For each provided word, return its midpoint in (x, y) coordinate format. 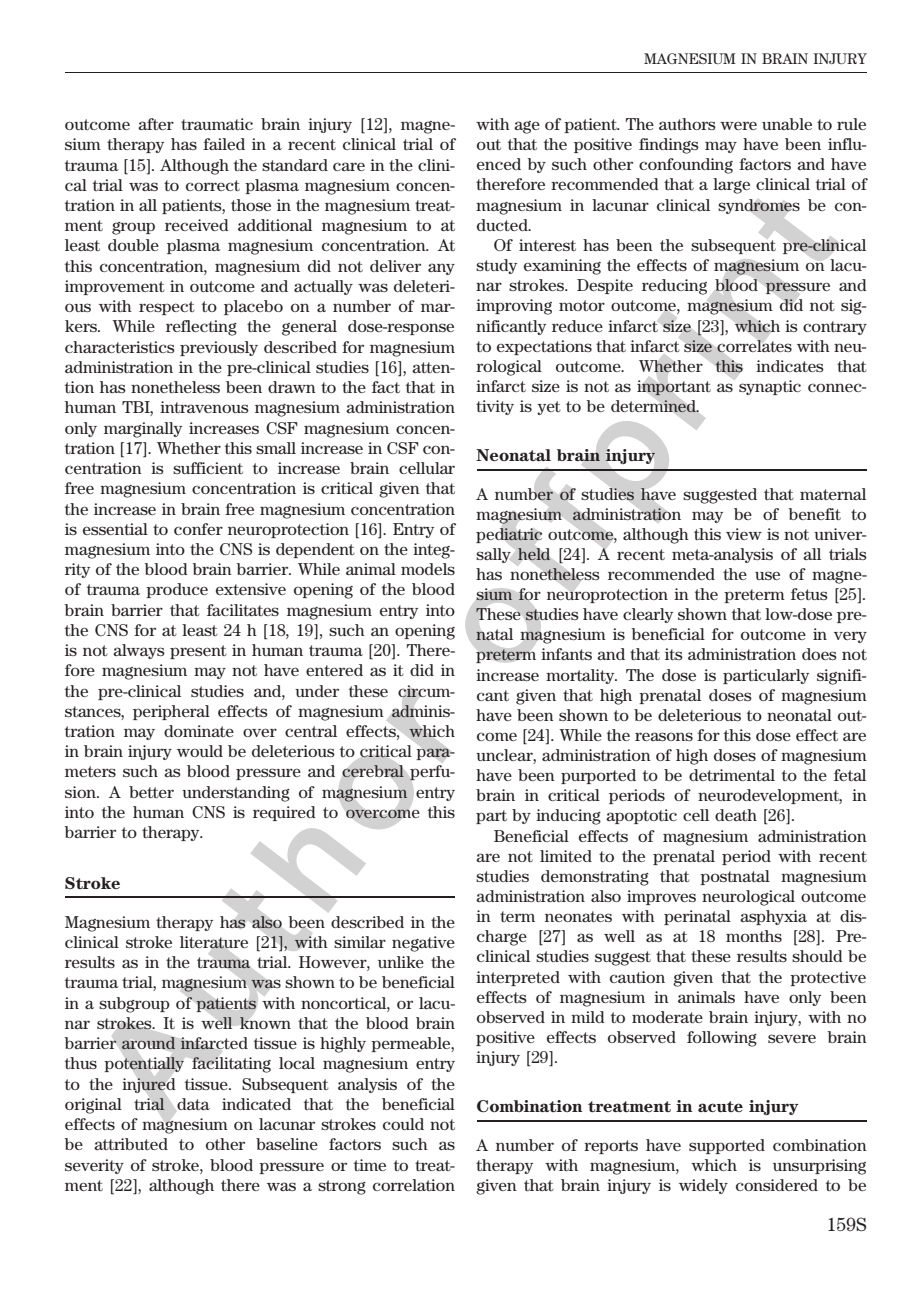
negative (423, 944)
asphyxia (773, 917)
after (156, 124)
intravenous (204, 407)
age (527, 127)
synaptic (770, 387)
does (819, 654)
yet (549, 408)
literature (214, 942)
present (198, 652)
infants (566, 654)
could (403, 1124)
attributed (131, 1144)
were (738, 125)
